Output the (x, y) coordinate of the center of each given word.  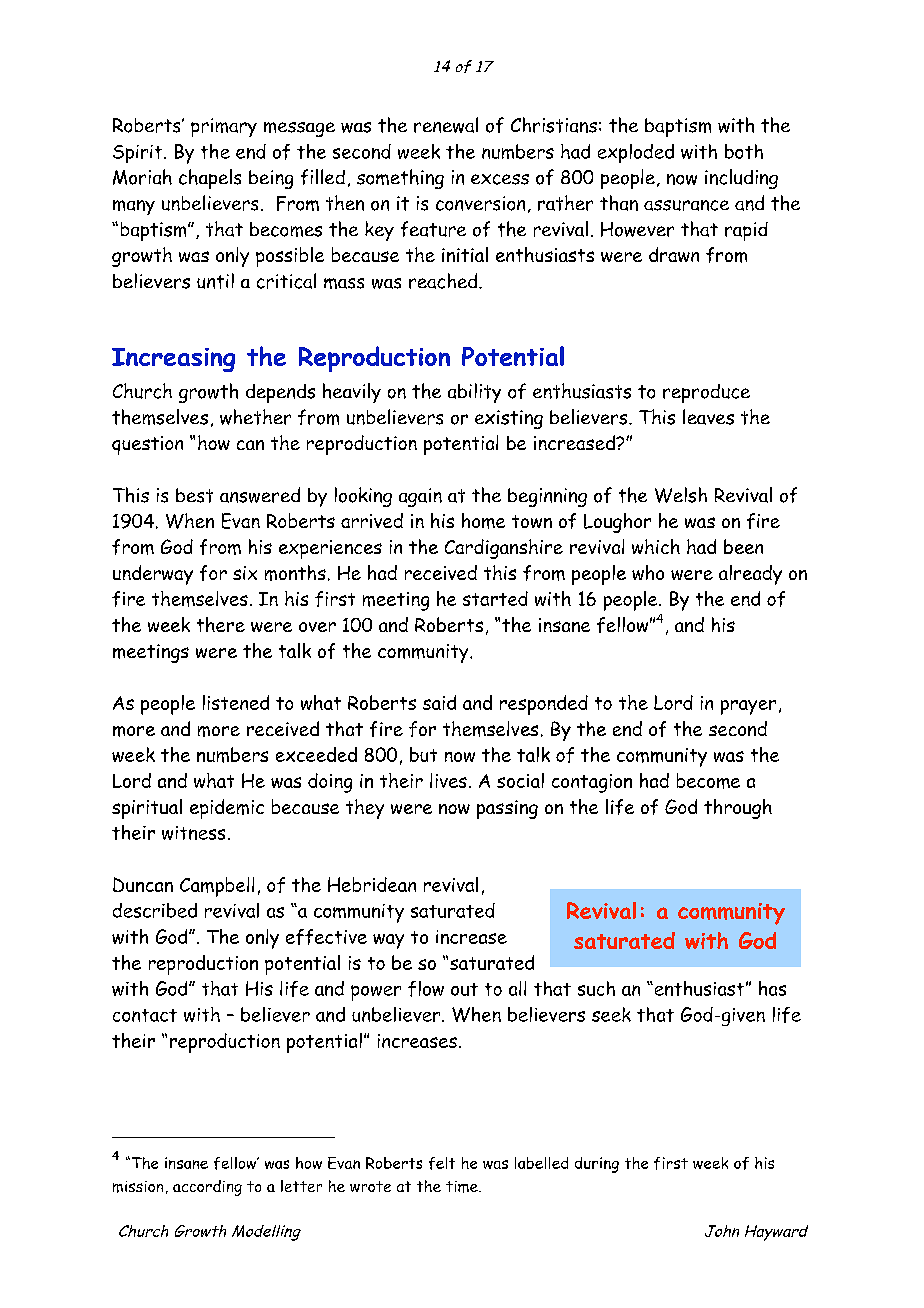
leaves (708, 417)
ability (474, 393)
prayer (748, 707)
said (439, 702)
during (597, 1165)
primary (224, 127)
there (221, 624)
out (464, 989)
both (744, 151)
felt (442, 1163)
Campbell (217, 887)
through (738, 809)
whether (255, 417)
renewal (446, 125)
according (207, 1188)
